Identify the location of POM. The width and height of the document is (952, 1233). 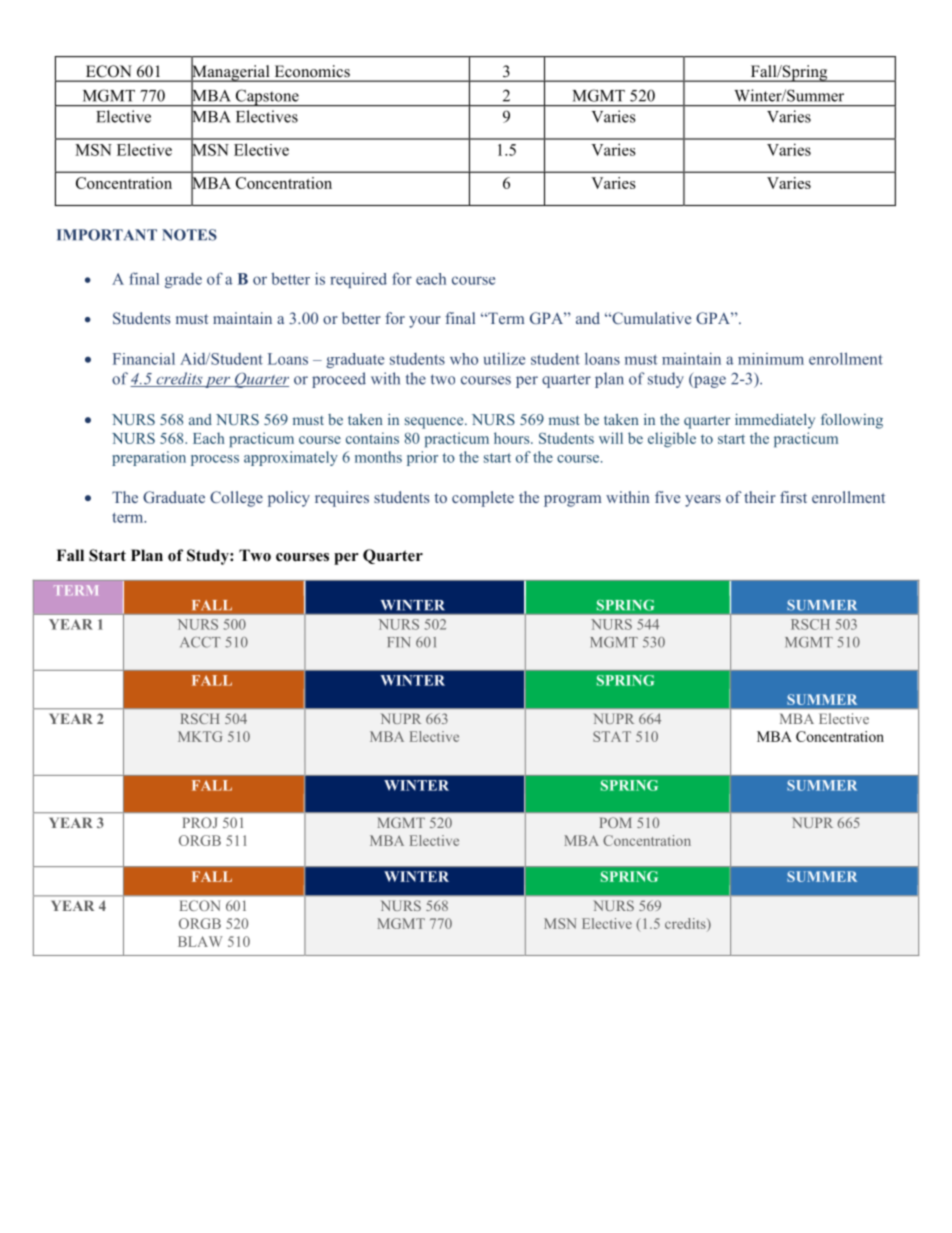
(616, 822).
